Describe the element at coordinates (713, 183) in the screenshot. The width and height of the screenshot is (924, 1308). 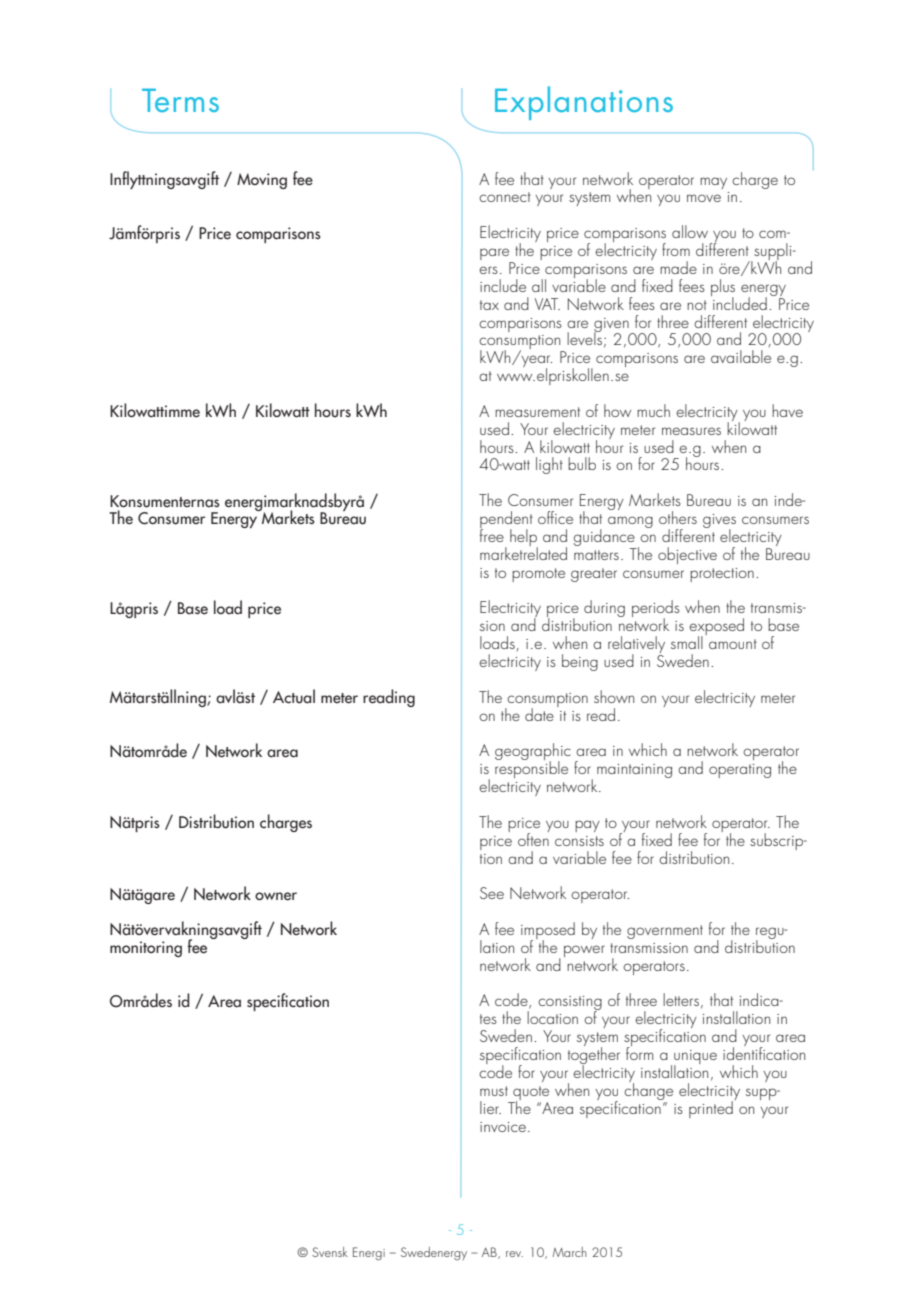
I see `may` at that location.
